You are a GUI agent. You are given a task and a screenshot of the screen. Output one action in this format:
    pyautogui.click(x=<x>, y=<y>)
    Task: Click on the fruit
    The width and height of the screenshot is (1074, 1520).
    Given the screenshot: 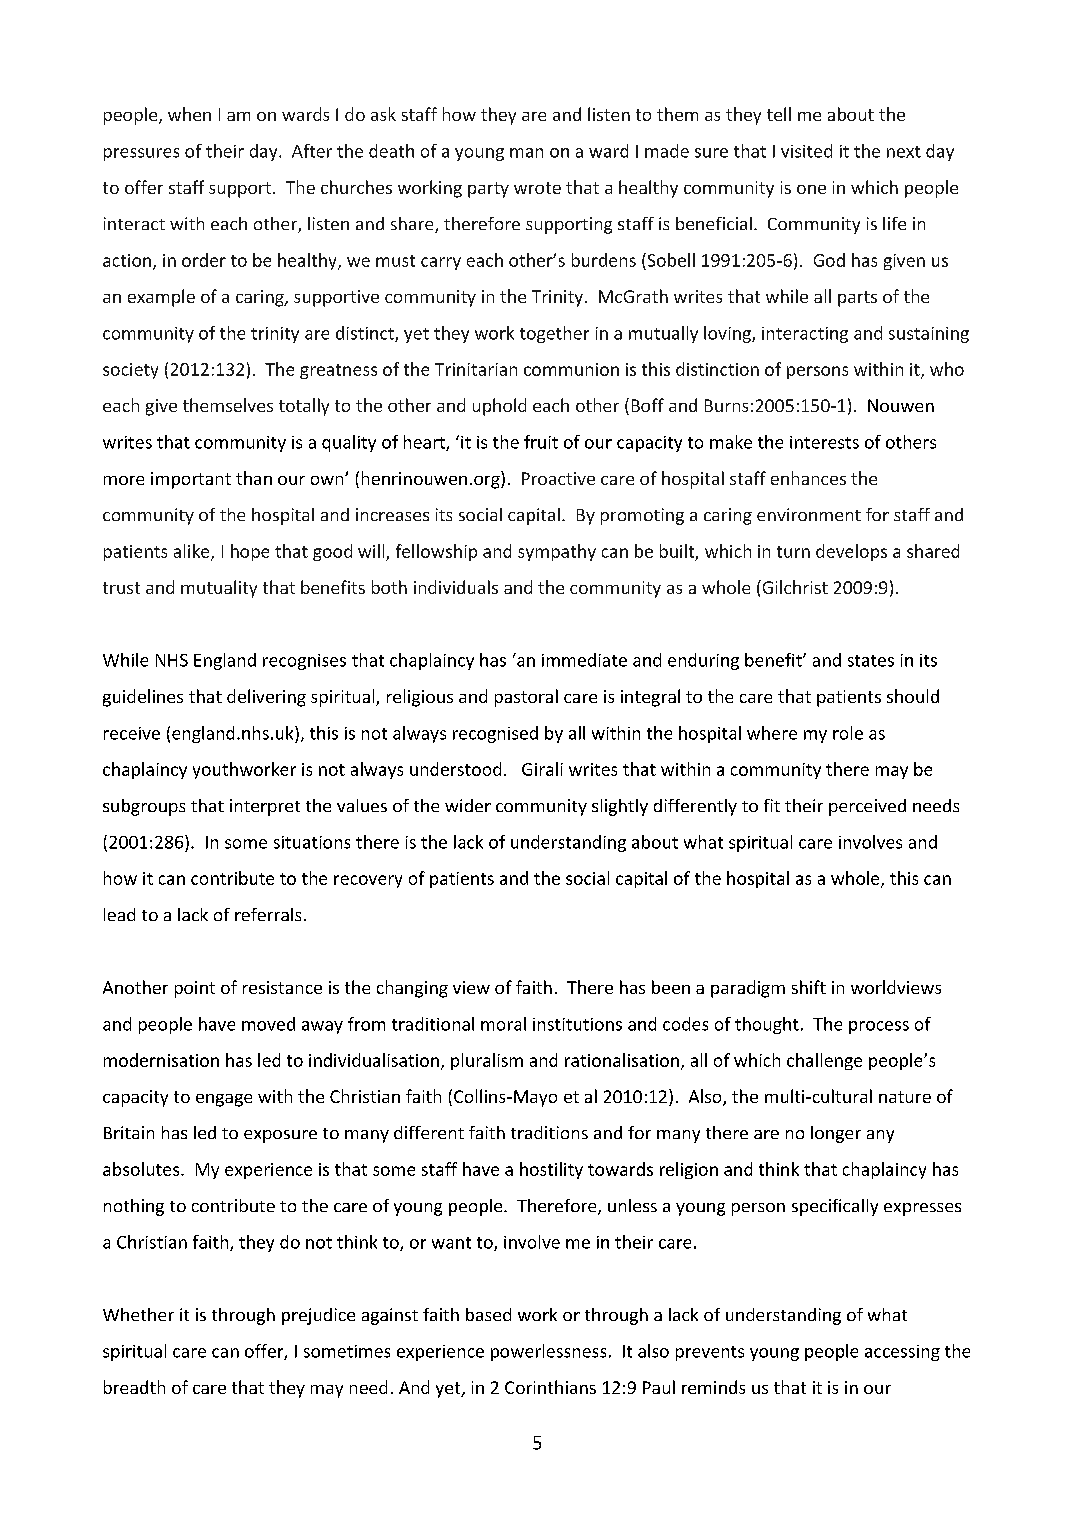 What is the action you would take?
    pyautogui.click(x=541, y=442)
